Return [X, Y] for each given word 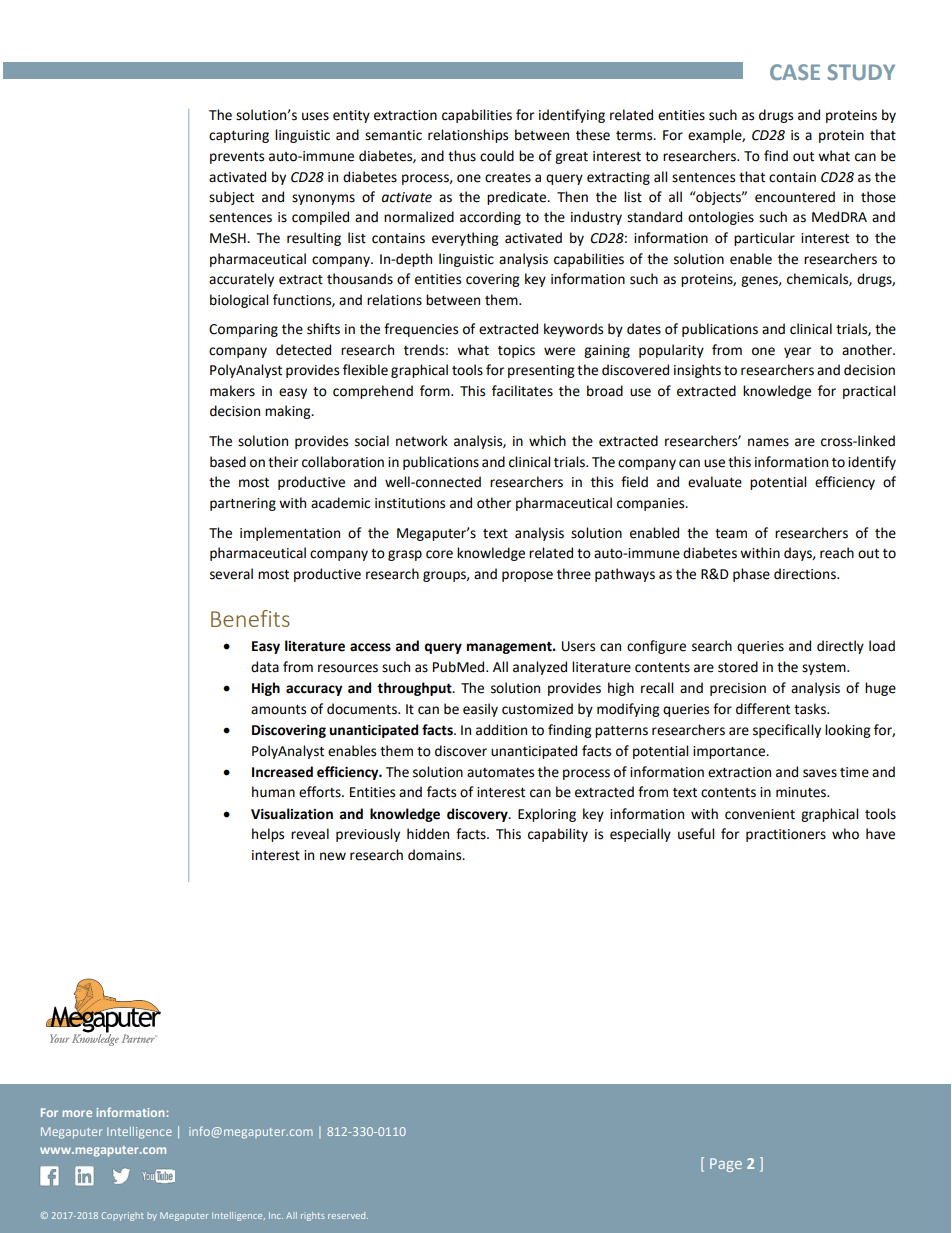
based [228, 462]
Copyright [122, 1216]
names [768, 442]
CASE [795, 72]
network [422, 441]
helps [268, 835]
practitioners [786, 835]
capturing [239, 136]
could [497, 156]
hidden [428, 834]
